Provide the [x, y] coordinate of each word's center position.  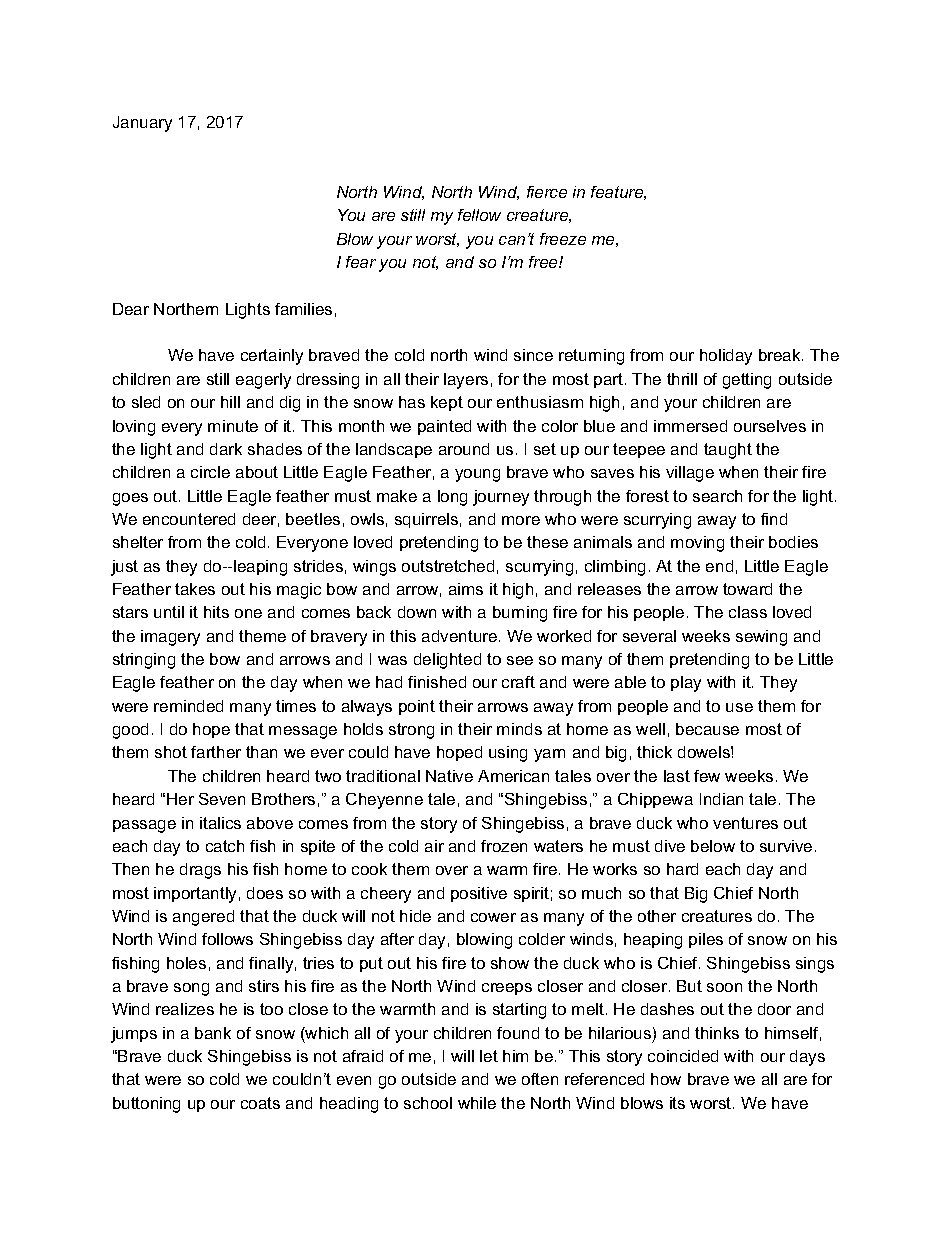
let [489, 1056]
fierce [547, 192]
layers [466, 381]
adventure [461, 636]
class [748, 612]
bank [213, 1033]
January [142, 124]
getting [747, 381]
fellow [479, 215]
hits [216, 612]
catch [225, 846]
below [713, 846]
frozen [504, 846]
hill [230, 402]
